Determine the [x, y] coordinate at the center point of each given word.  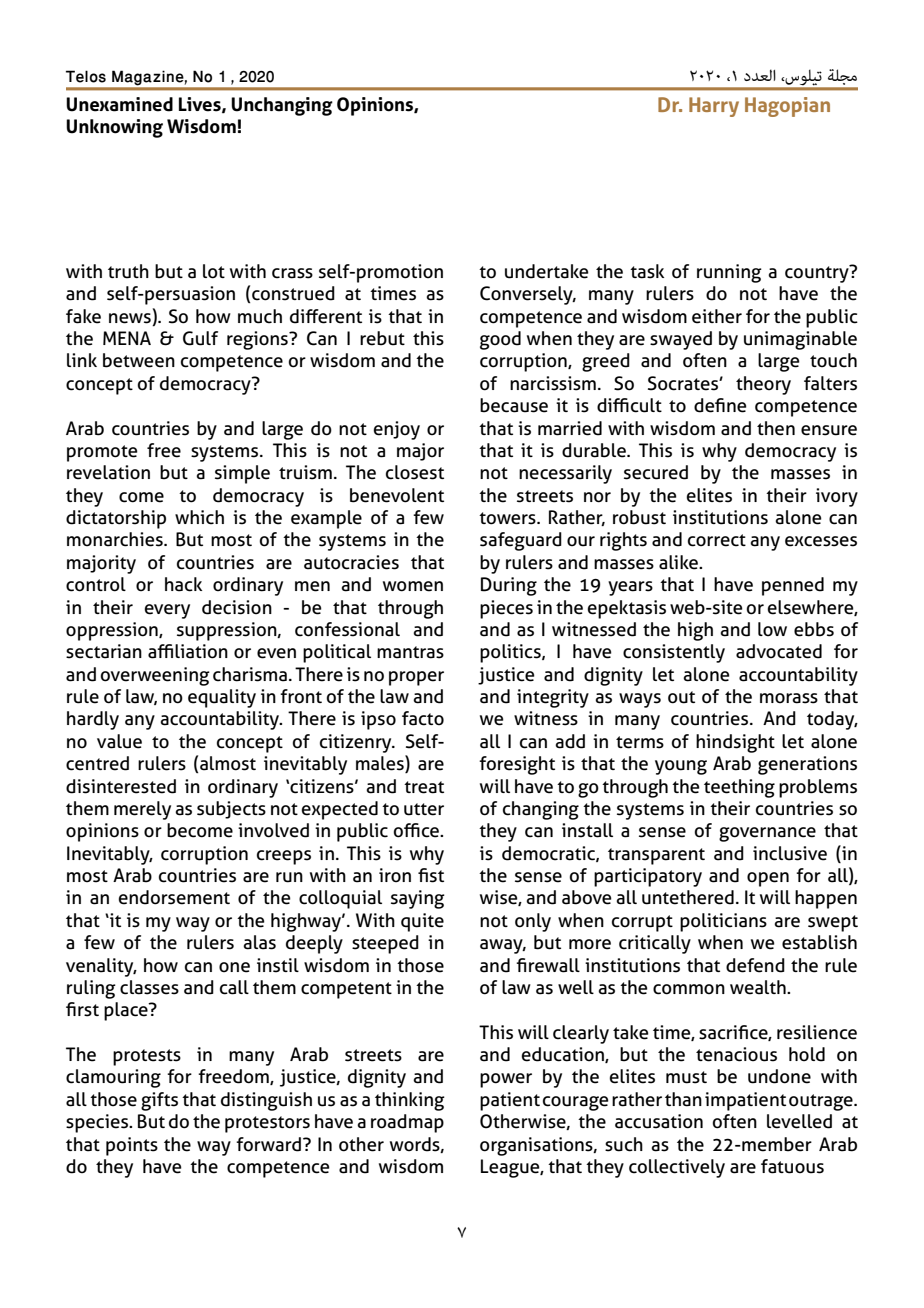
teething [739, 788]
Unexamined [119, 104]
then [776, 428]
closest [415, 472]
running [729, 273]
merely [142, 810]
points [132, 1146]
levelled [799, 1121]
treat [424, 787]
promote [102, 453]
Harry [714, 107]
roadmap [407, 1123]
